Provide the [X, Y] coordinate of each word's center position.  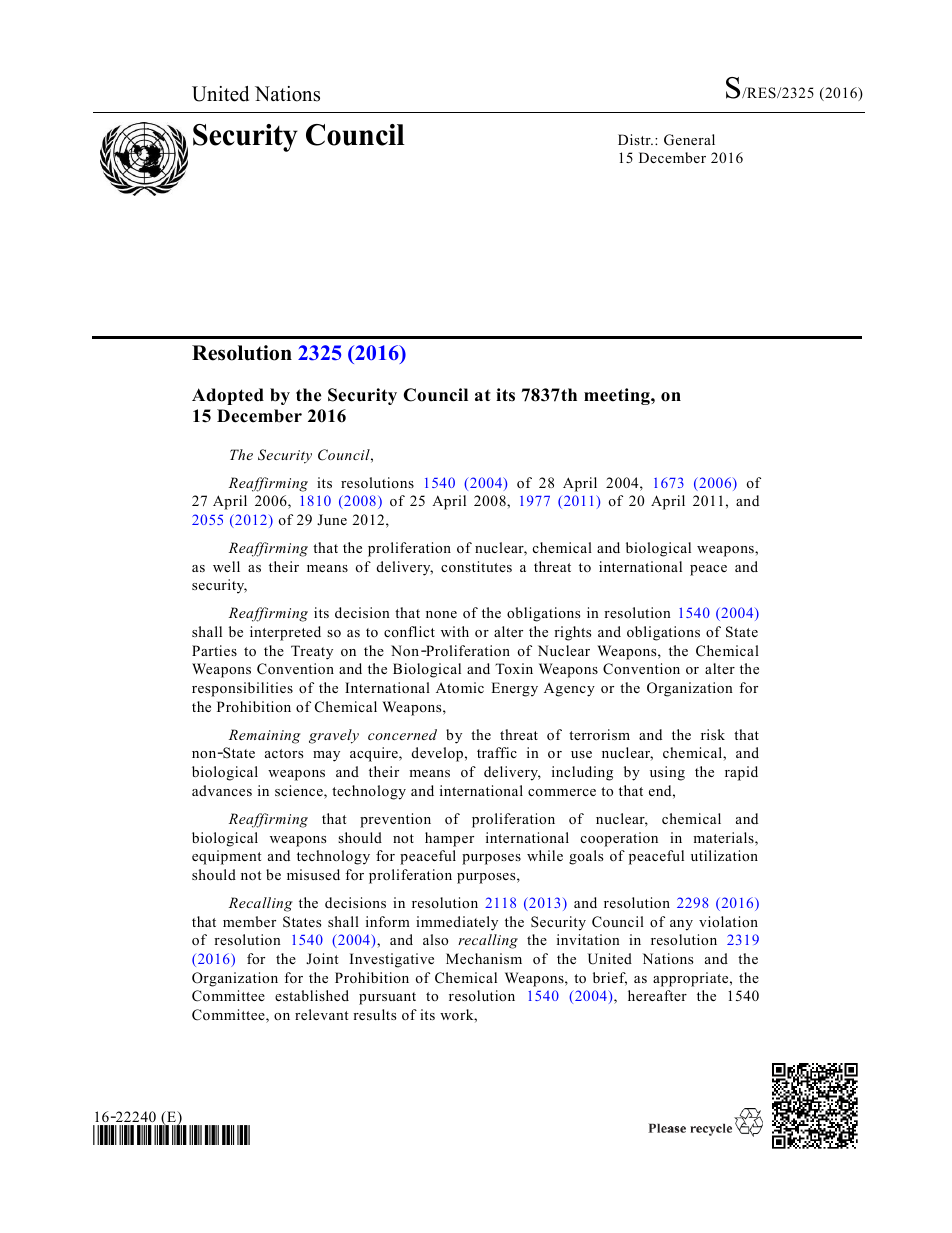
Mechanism [484, 958]
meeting [618, 396]
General [689, 140]
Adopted [228, 396]
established [312, 995]
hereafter [657, 995]
